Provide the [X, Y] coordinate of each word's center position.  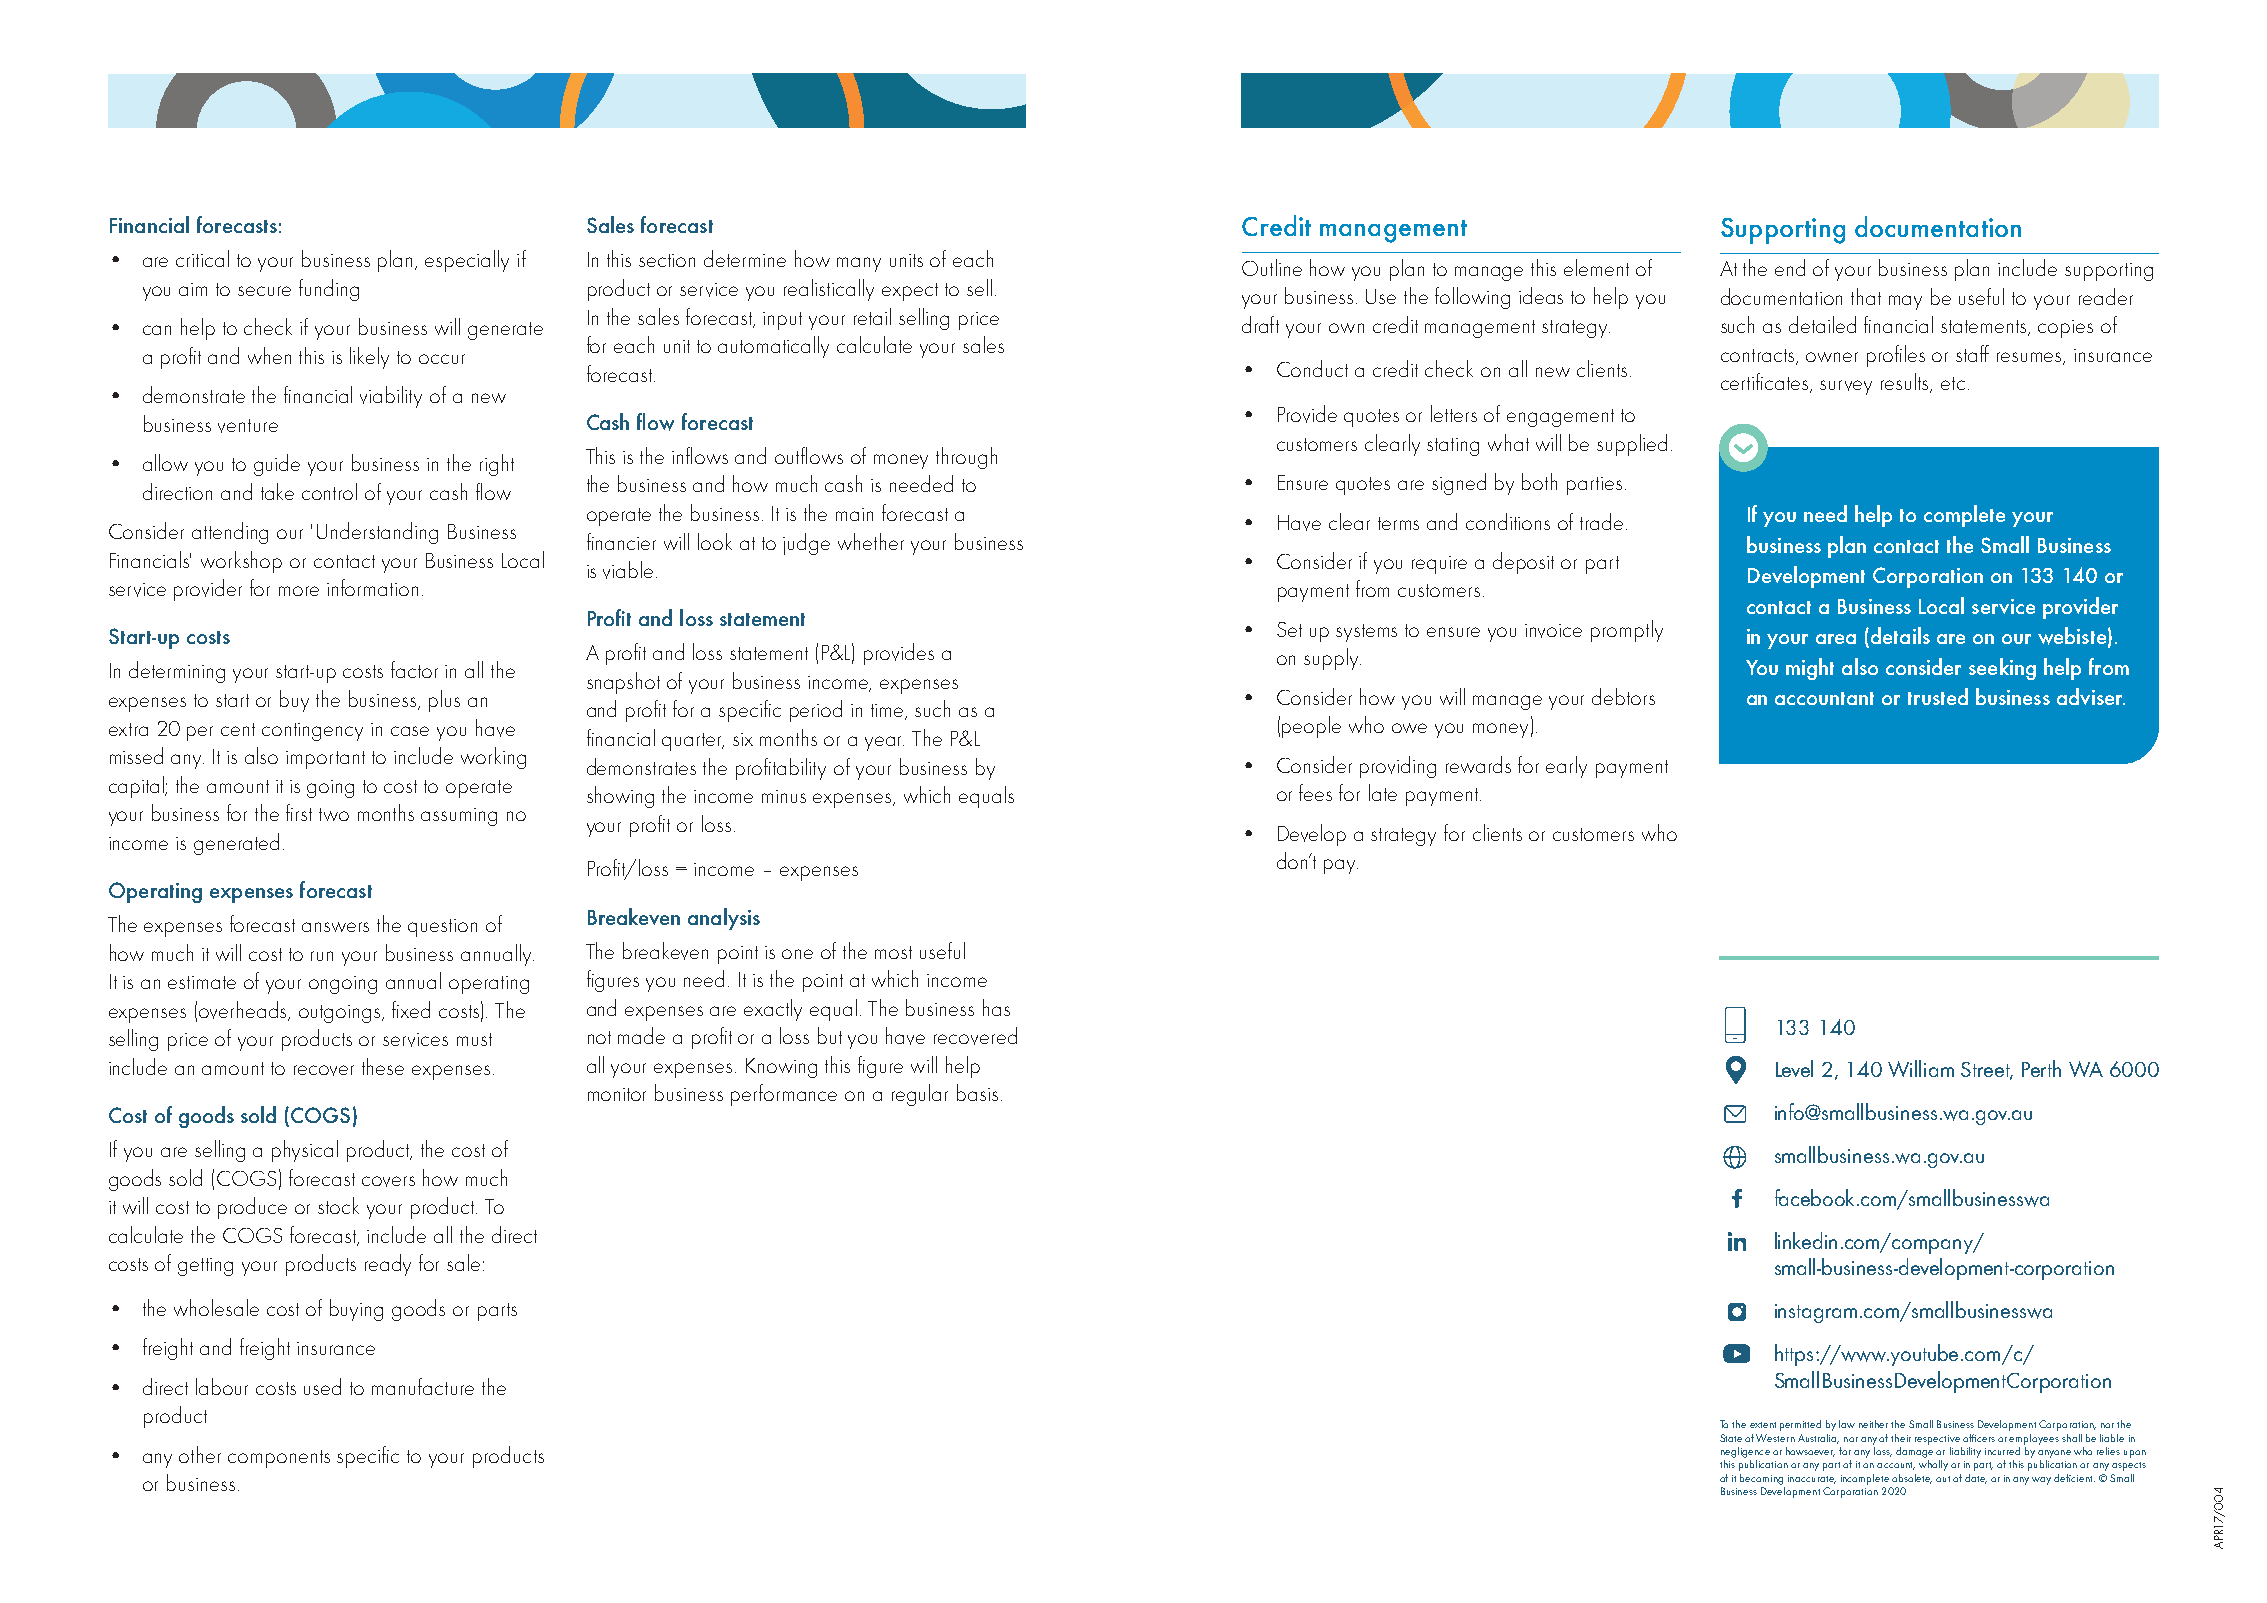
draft [1260, 324]
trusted [1938, 696]
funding [329, 290]
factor [414, 669]
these [383, 1066]
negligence [1745, 1452]
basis [977, 1092]
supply [1332, 659]
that [1866, 296]
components [279, 1459]
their [1901, 1438]
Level [1794, 1068]
